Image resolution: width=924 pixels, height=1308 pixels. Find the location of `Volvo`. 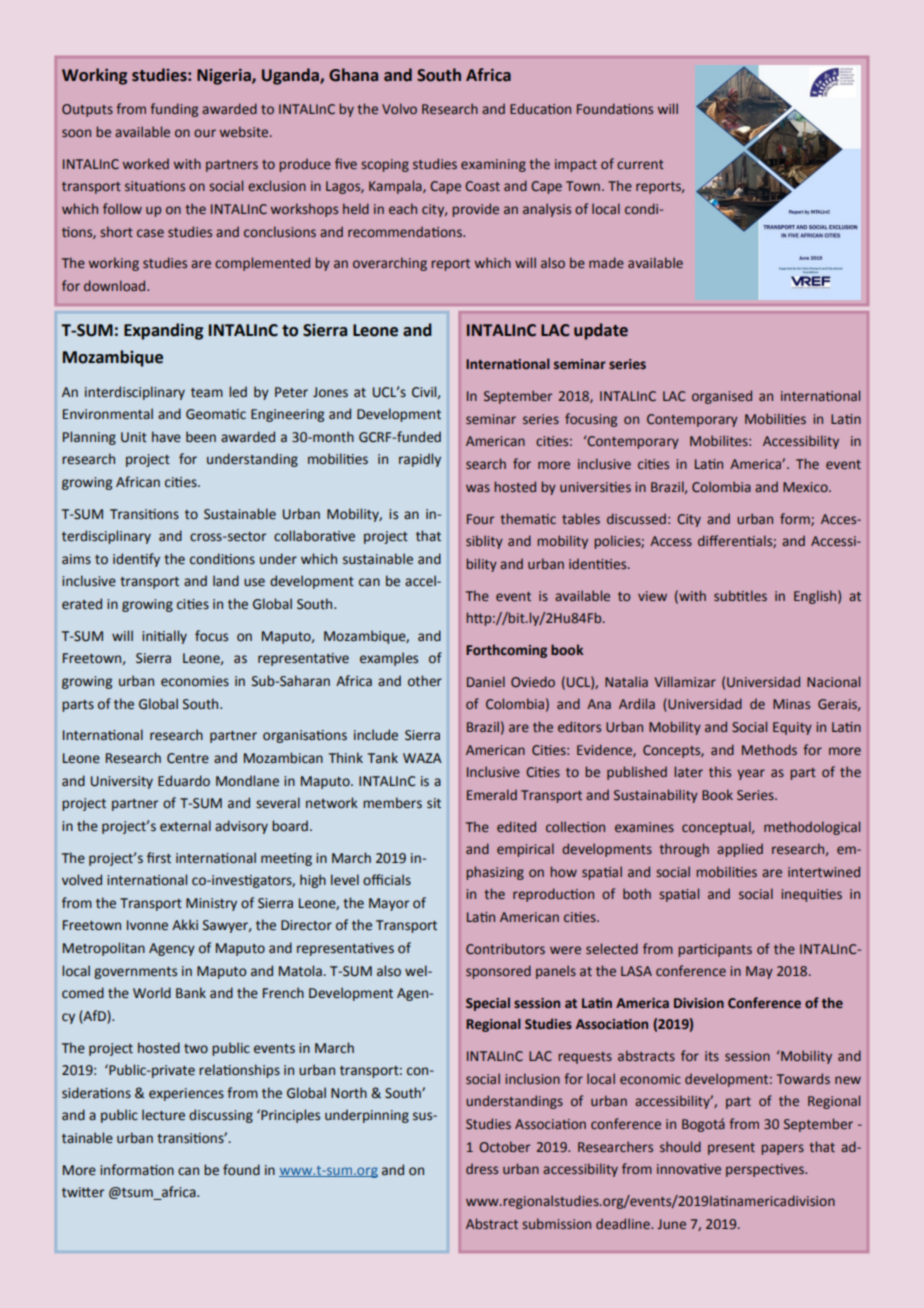

Volvo is located at coordinates (399, 108).
